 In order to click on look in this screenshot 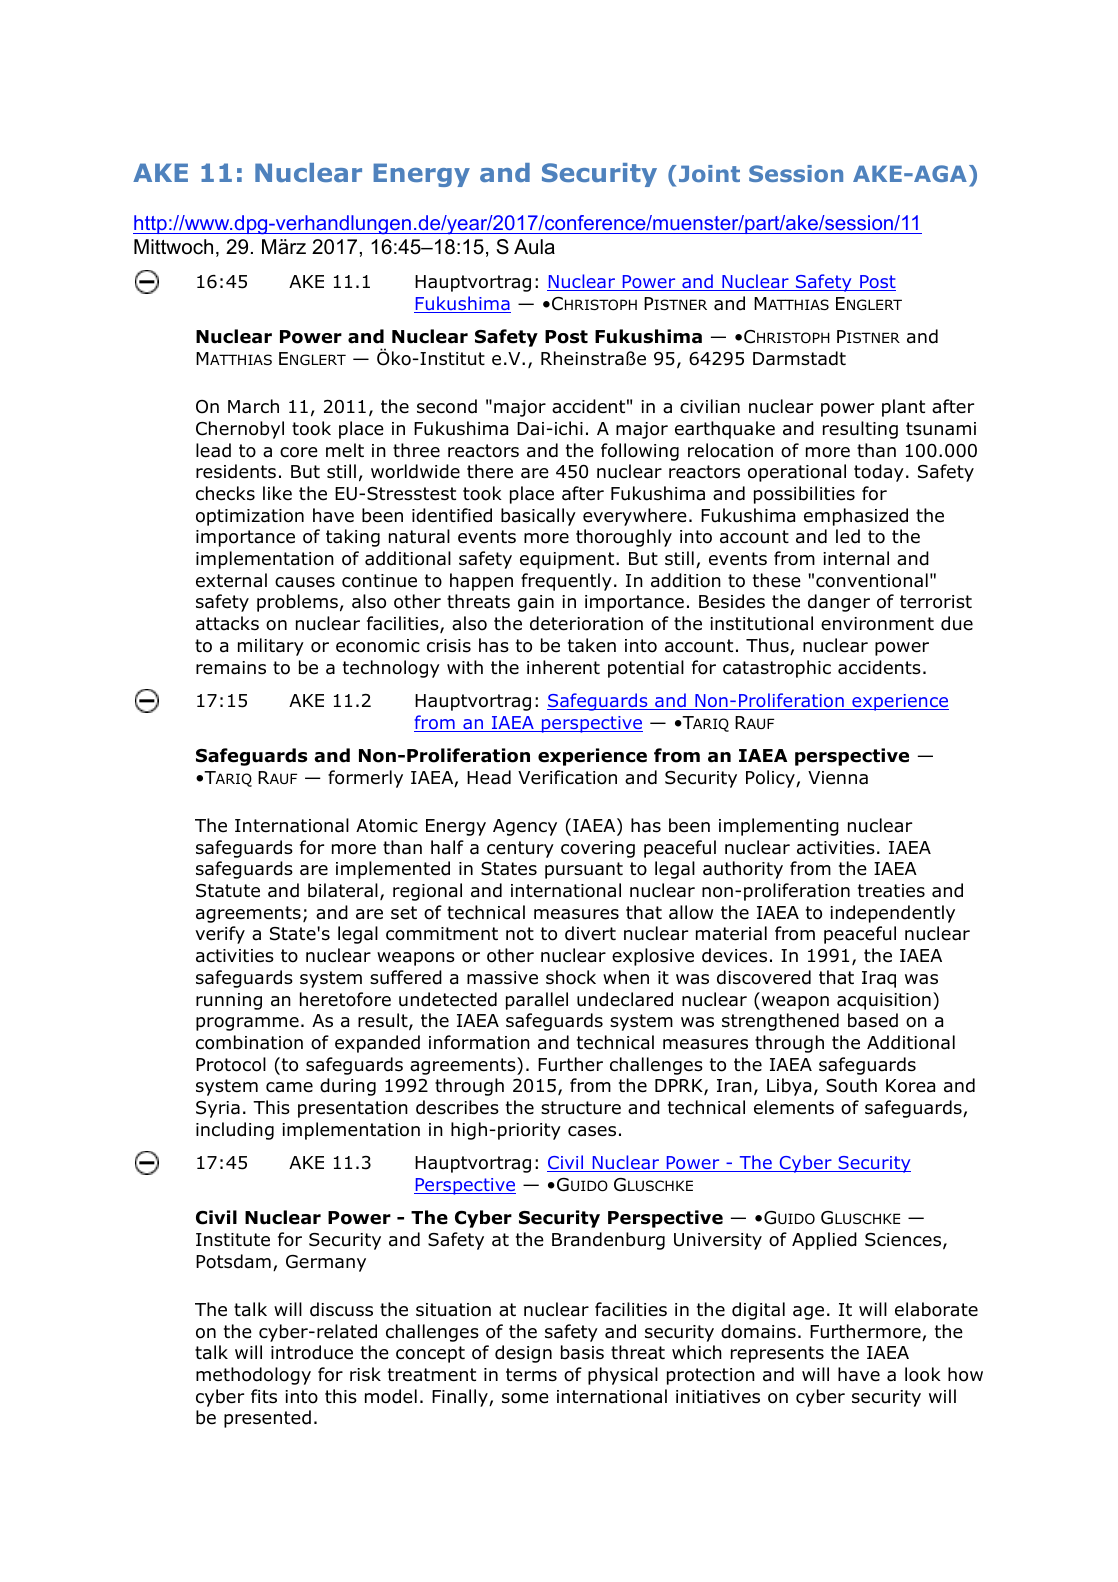, I will do `click(923, 1374)`.
